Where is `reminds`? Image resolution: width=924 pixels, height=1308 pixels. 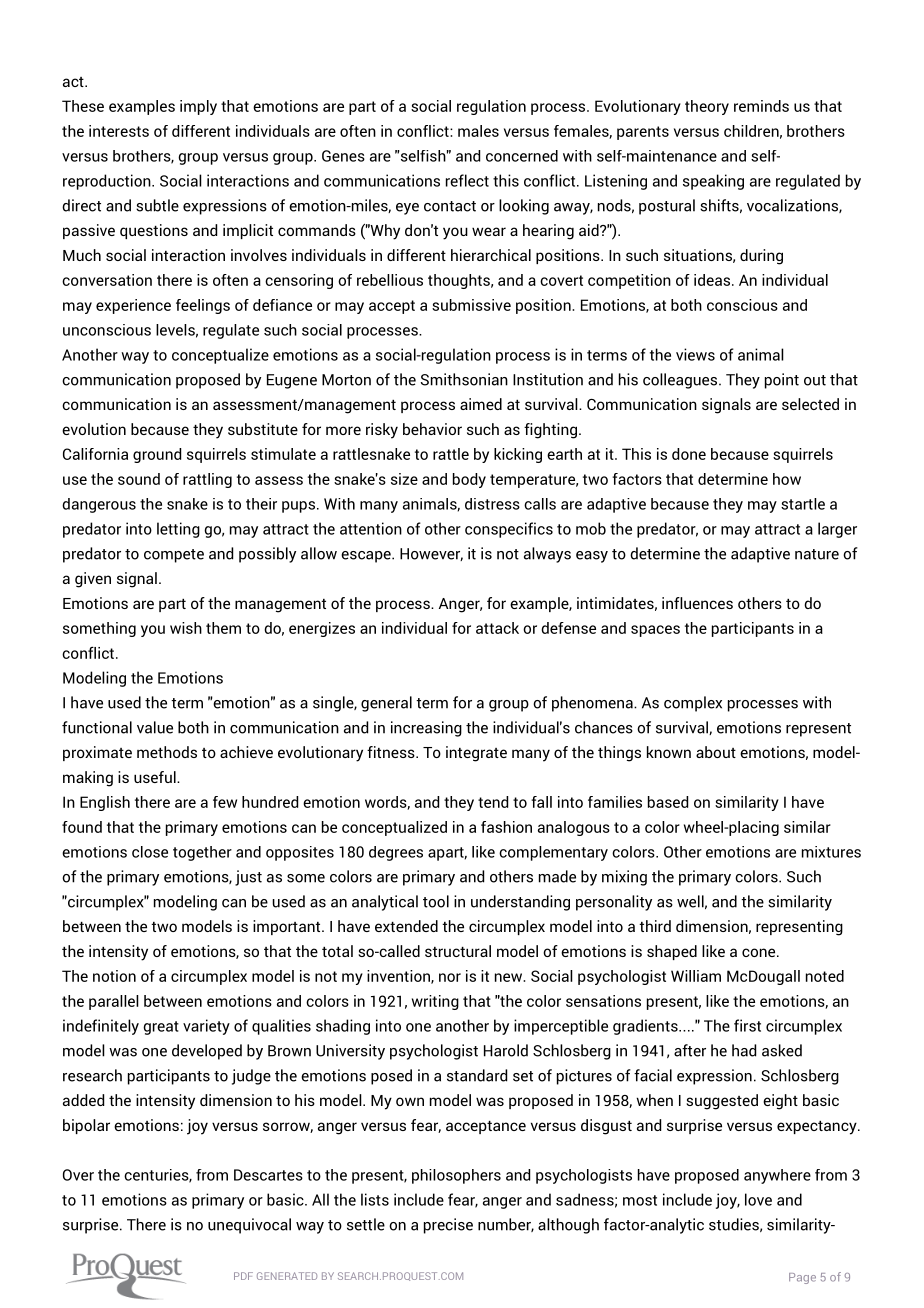
reminds is located at coordinates (761, 106).
